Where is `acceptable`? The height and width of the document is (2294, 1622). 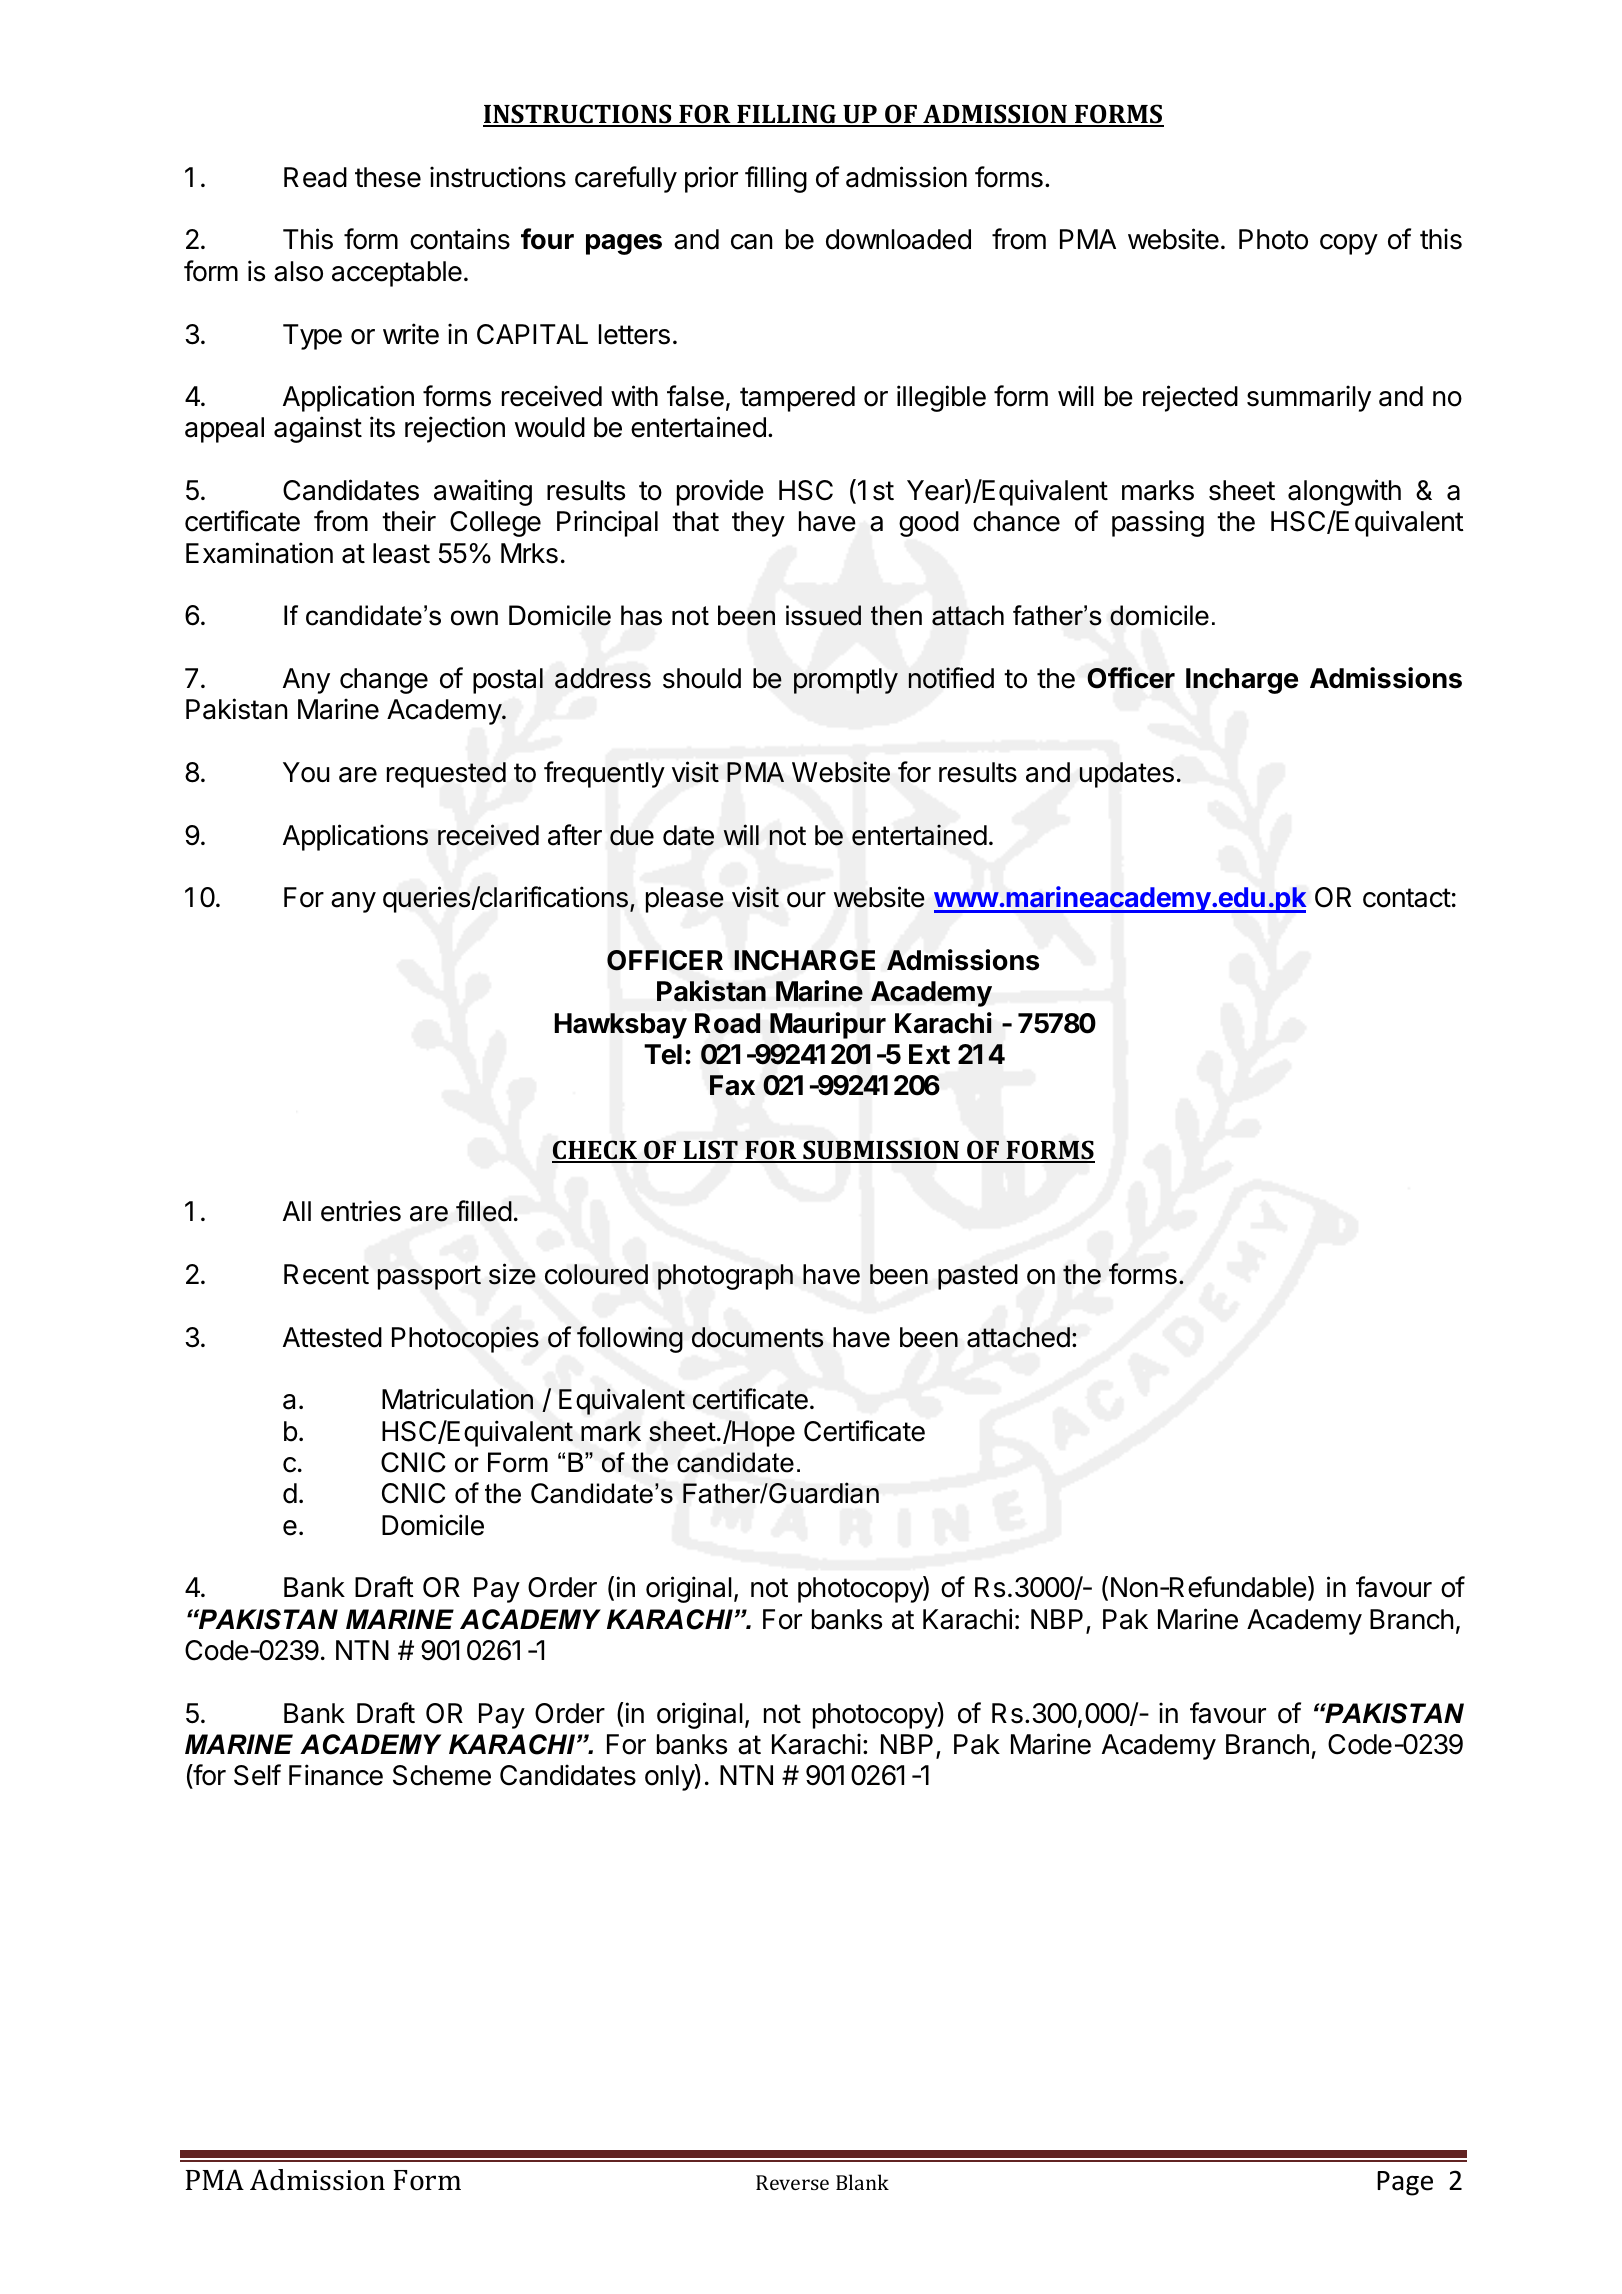
acceptable is located at coordinates (397, 274).
